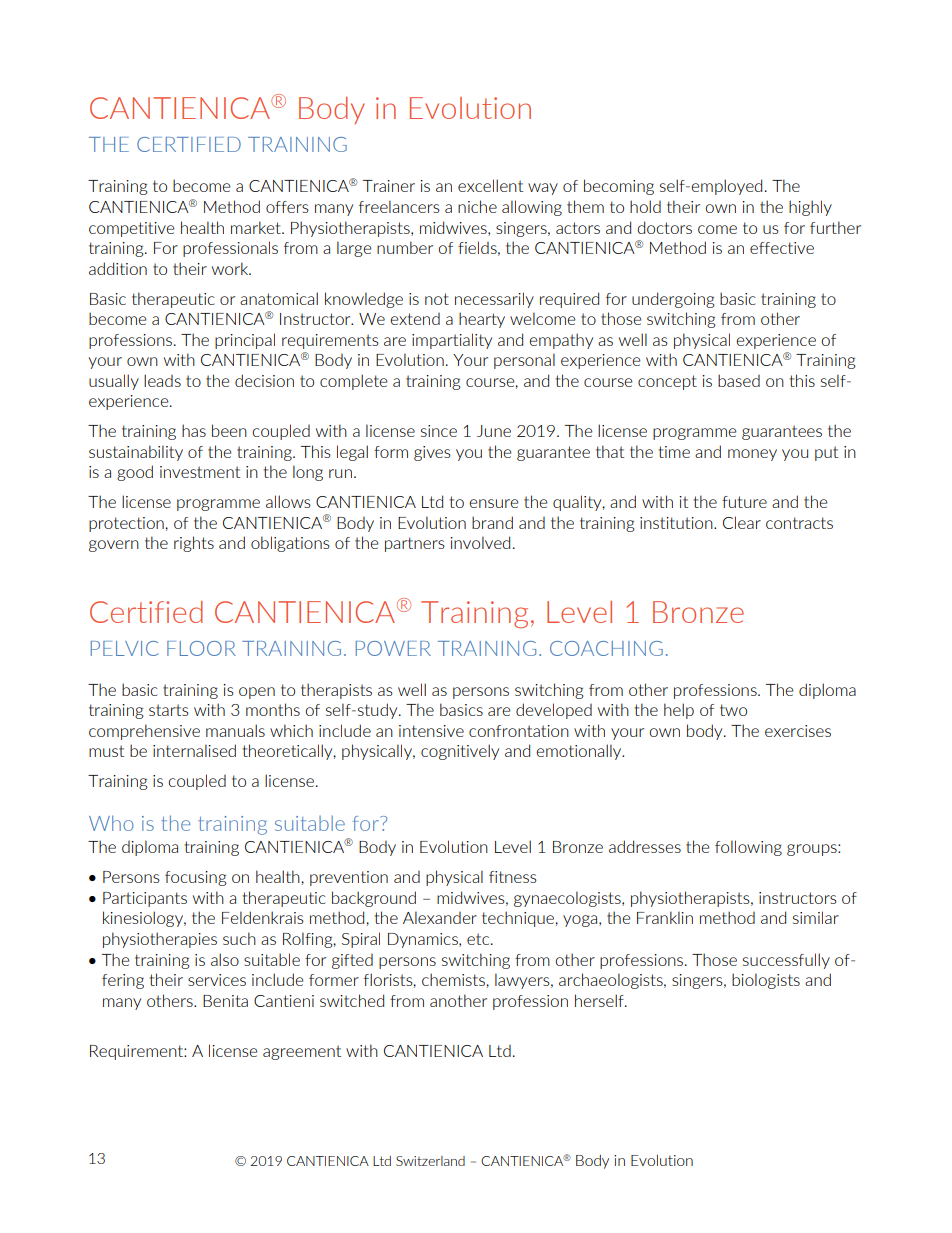  What do you see at coordinates (477, 206) in the image?
I see `niche` at bounding box center [477, 206].
